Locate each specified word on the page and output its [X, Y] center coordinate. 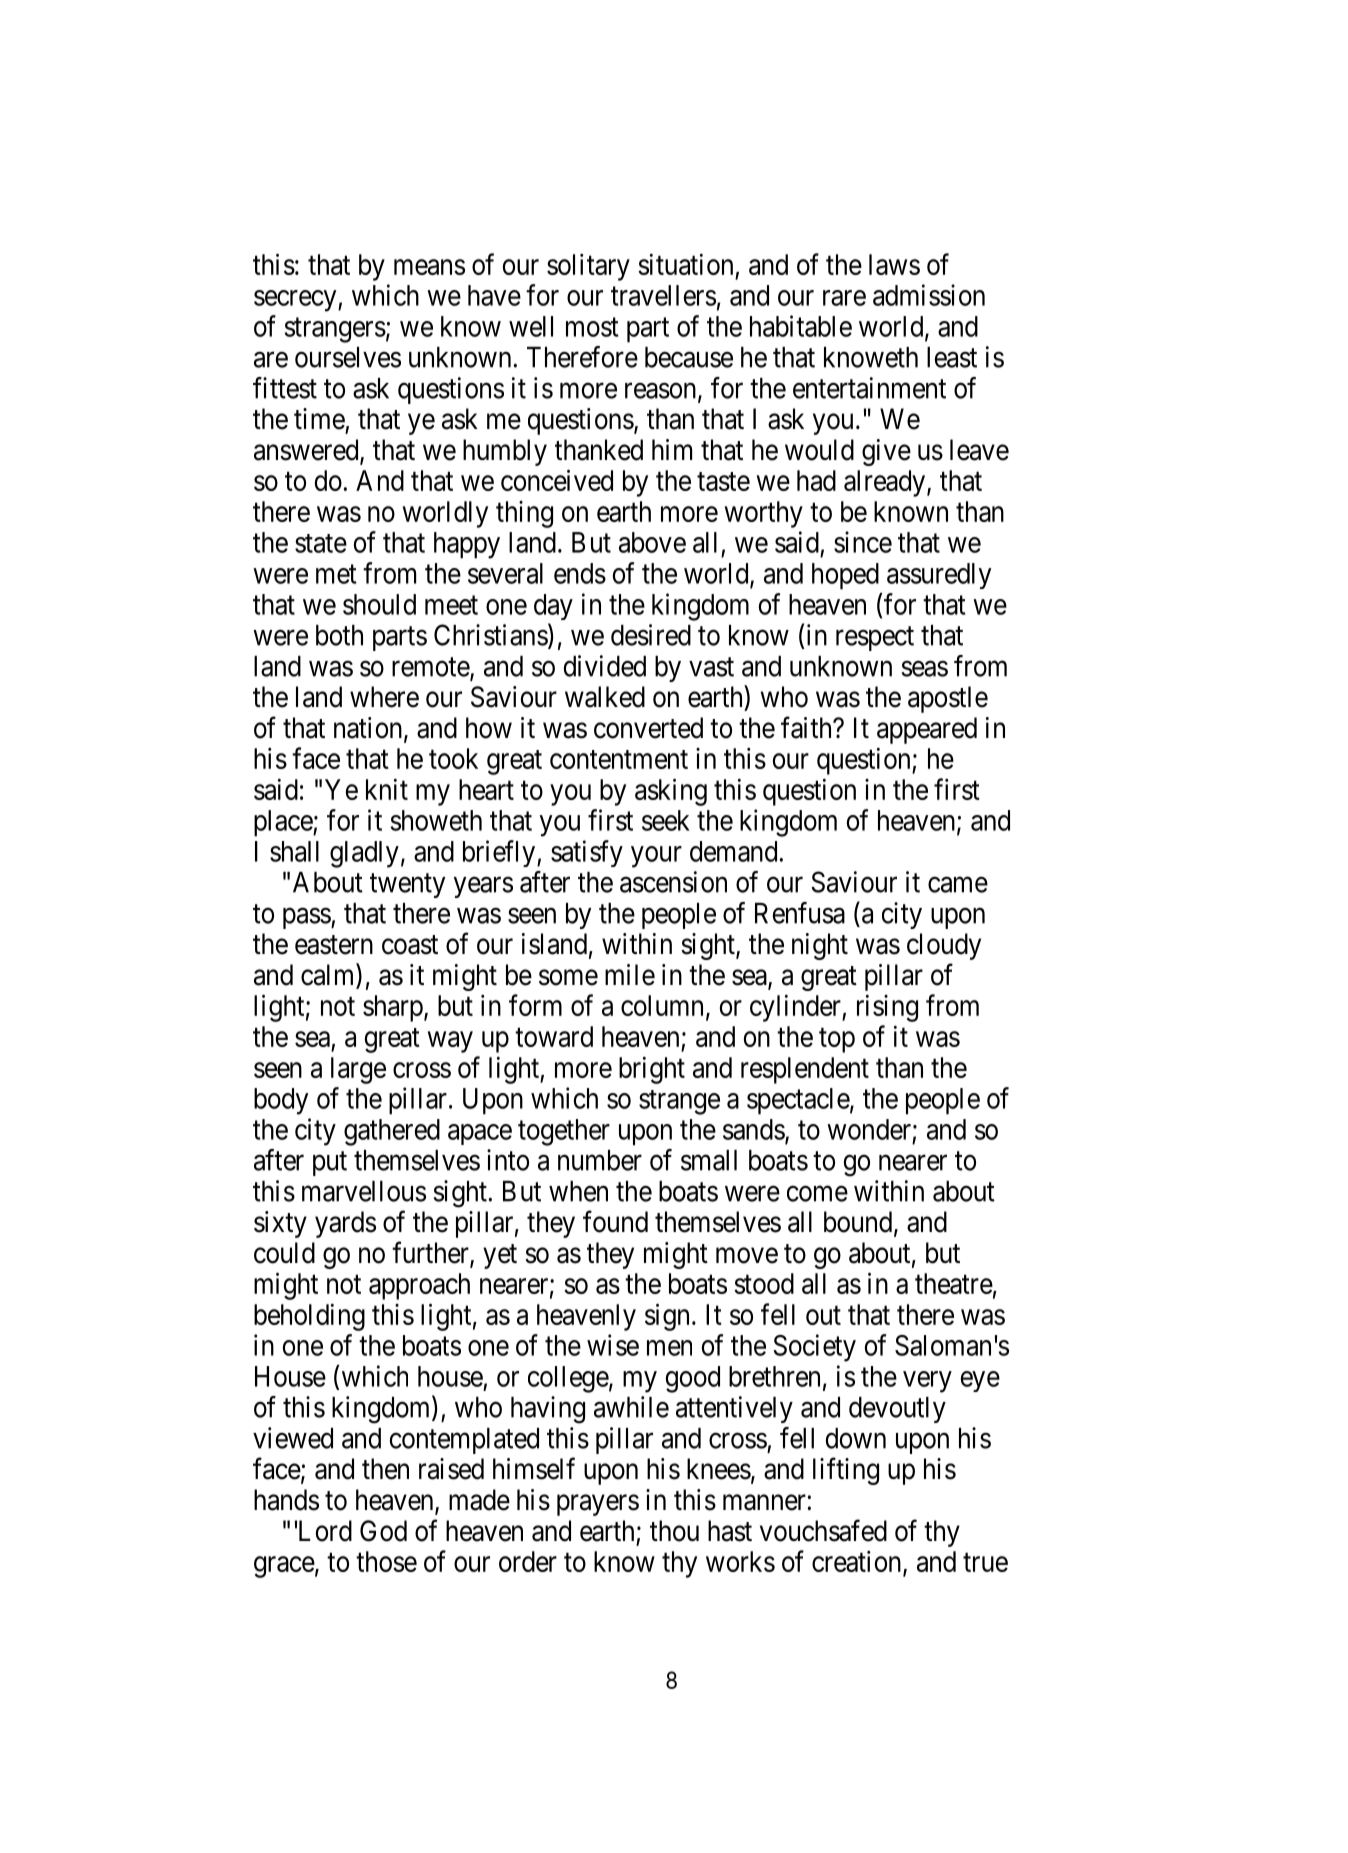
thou [674, 1531]
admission [929, 295]
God [383, 1531]
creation [858, 1562]
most [592, 327]
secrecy [296, 301]
